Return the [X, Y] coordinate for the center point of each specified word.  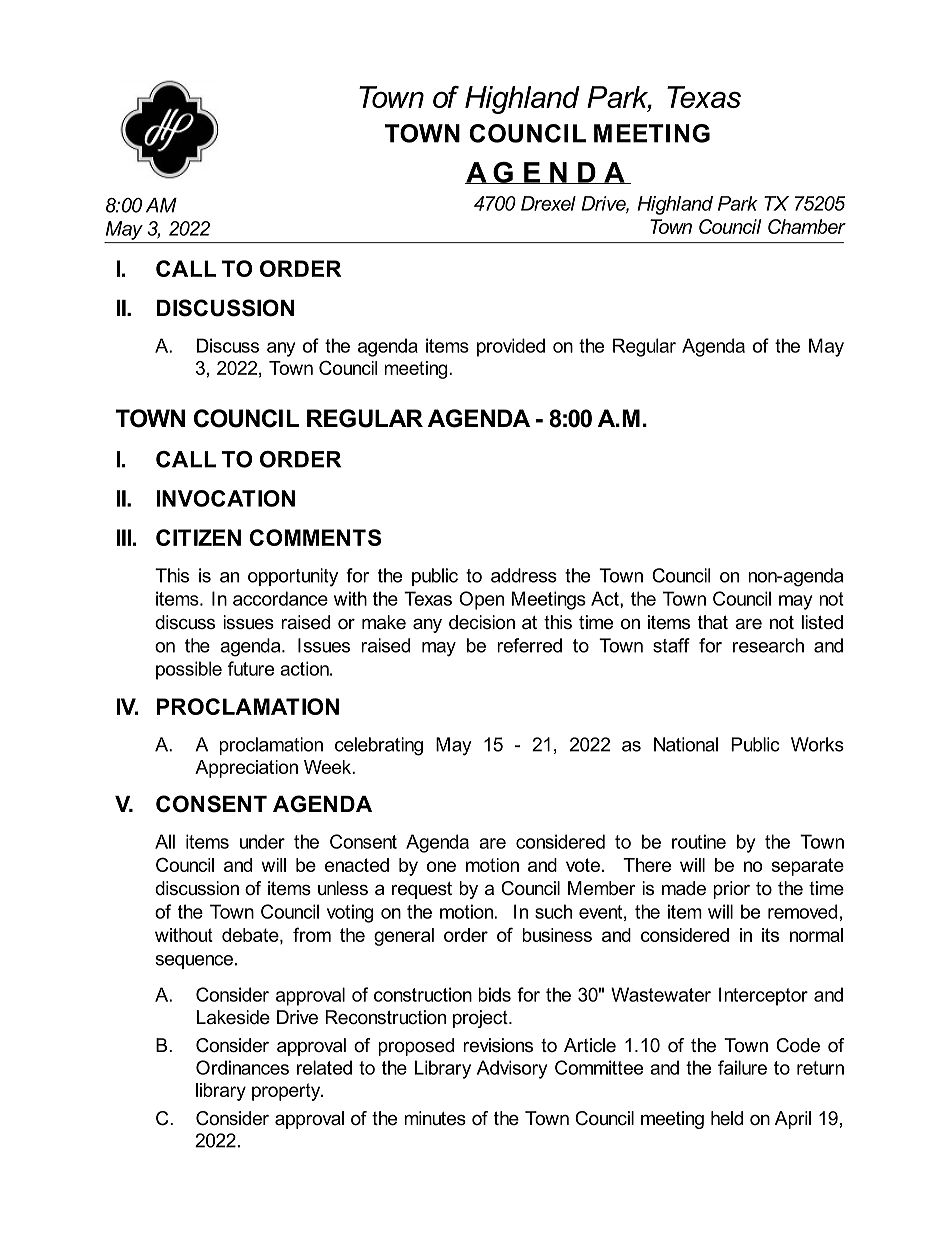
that [713, 622]
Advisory [512, 1069]
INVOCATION [225, 498]
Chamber [807, 226]
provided [511, 347]
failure [742, 1067]
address [524, 575]
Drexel [548, 203]
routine [699, 841]
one [441, 866]
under [262, 841]
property [287, 1092]
